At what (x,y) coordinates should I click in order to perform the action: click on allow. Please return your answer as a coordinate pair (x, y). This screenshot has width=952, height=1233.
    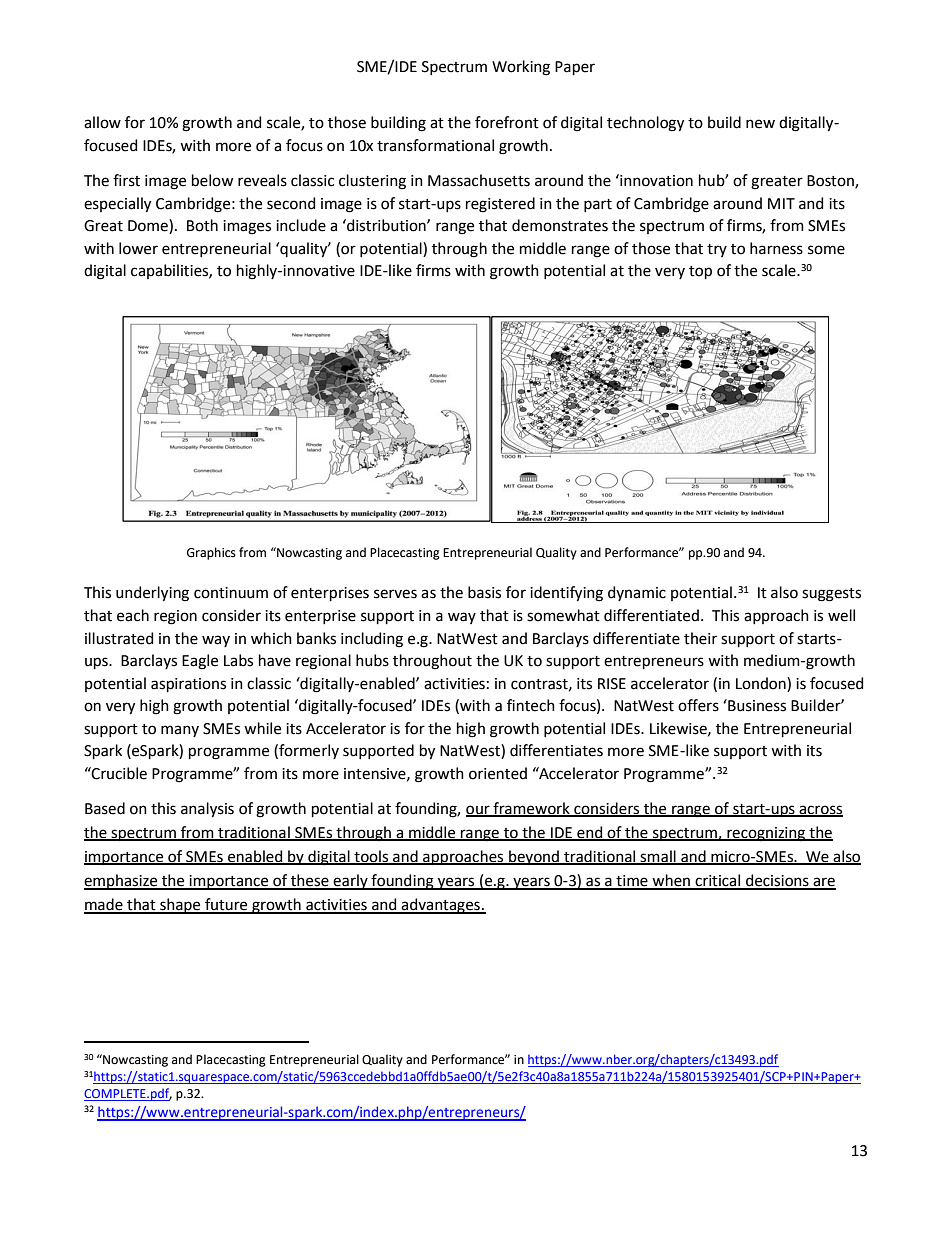
    Looking at the image, I should click on (102, 122).
